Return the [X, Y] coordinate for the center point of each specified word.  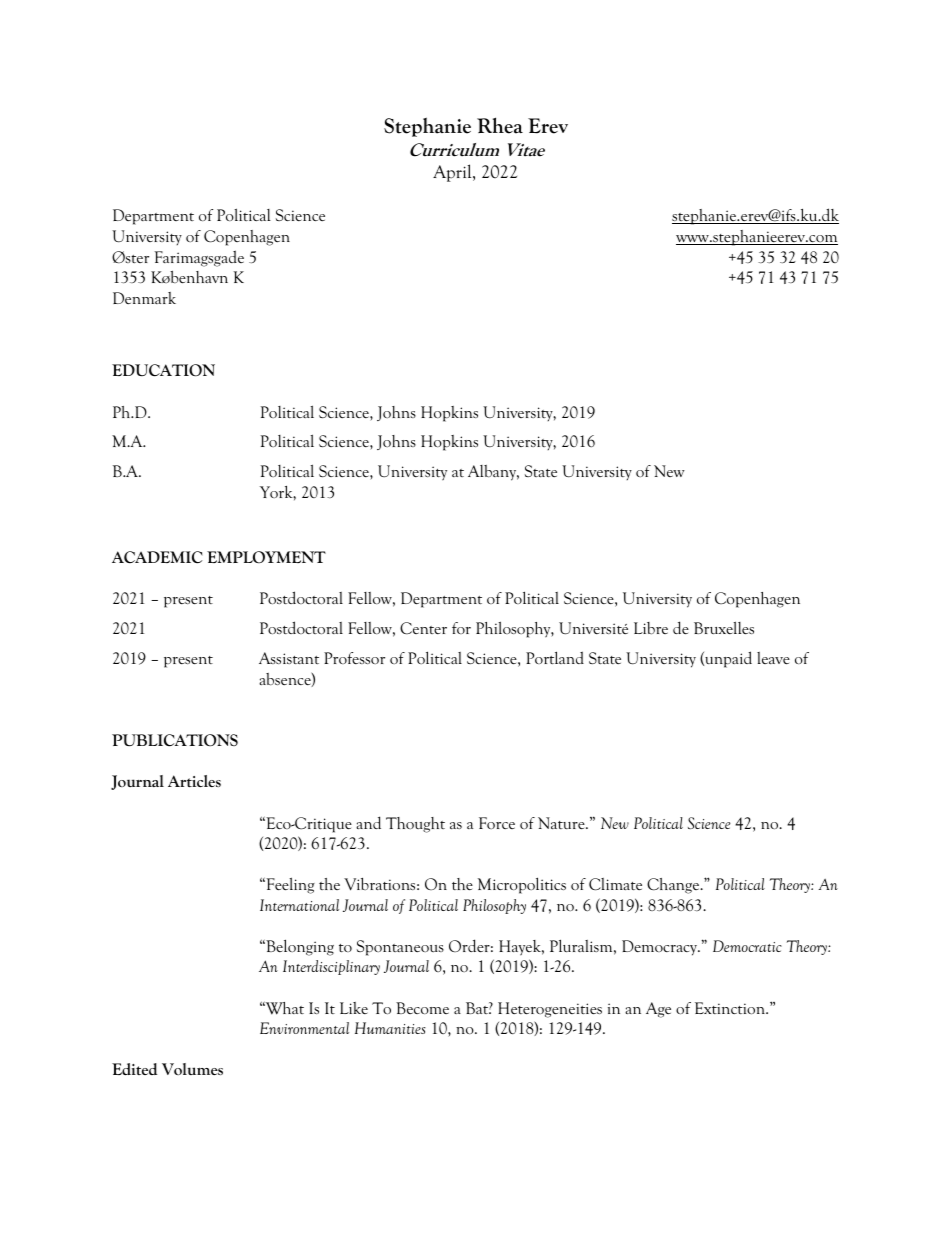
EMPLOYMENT [266, 557]
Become [422, 1008]
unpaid [727, 659]
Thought [415, 825]
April [453, 173]
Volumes [192, 1069]
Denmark [144, 298]
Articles [194, 781]
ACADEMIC [157, 557]
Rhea [500, 125]
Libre [651, 628]
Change [674, 886]
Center [423, 628]
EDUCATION [163, 370]
